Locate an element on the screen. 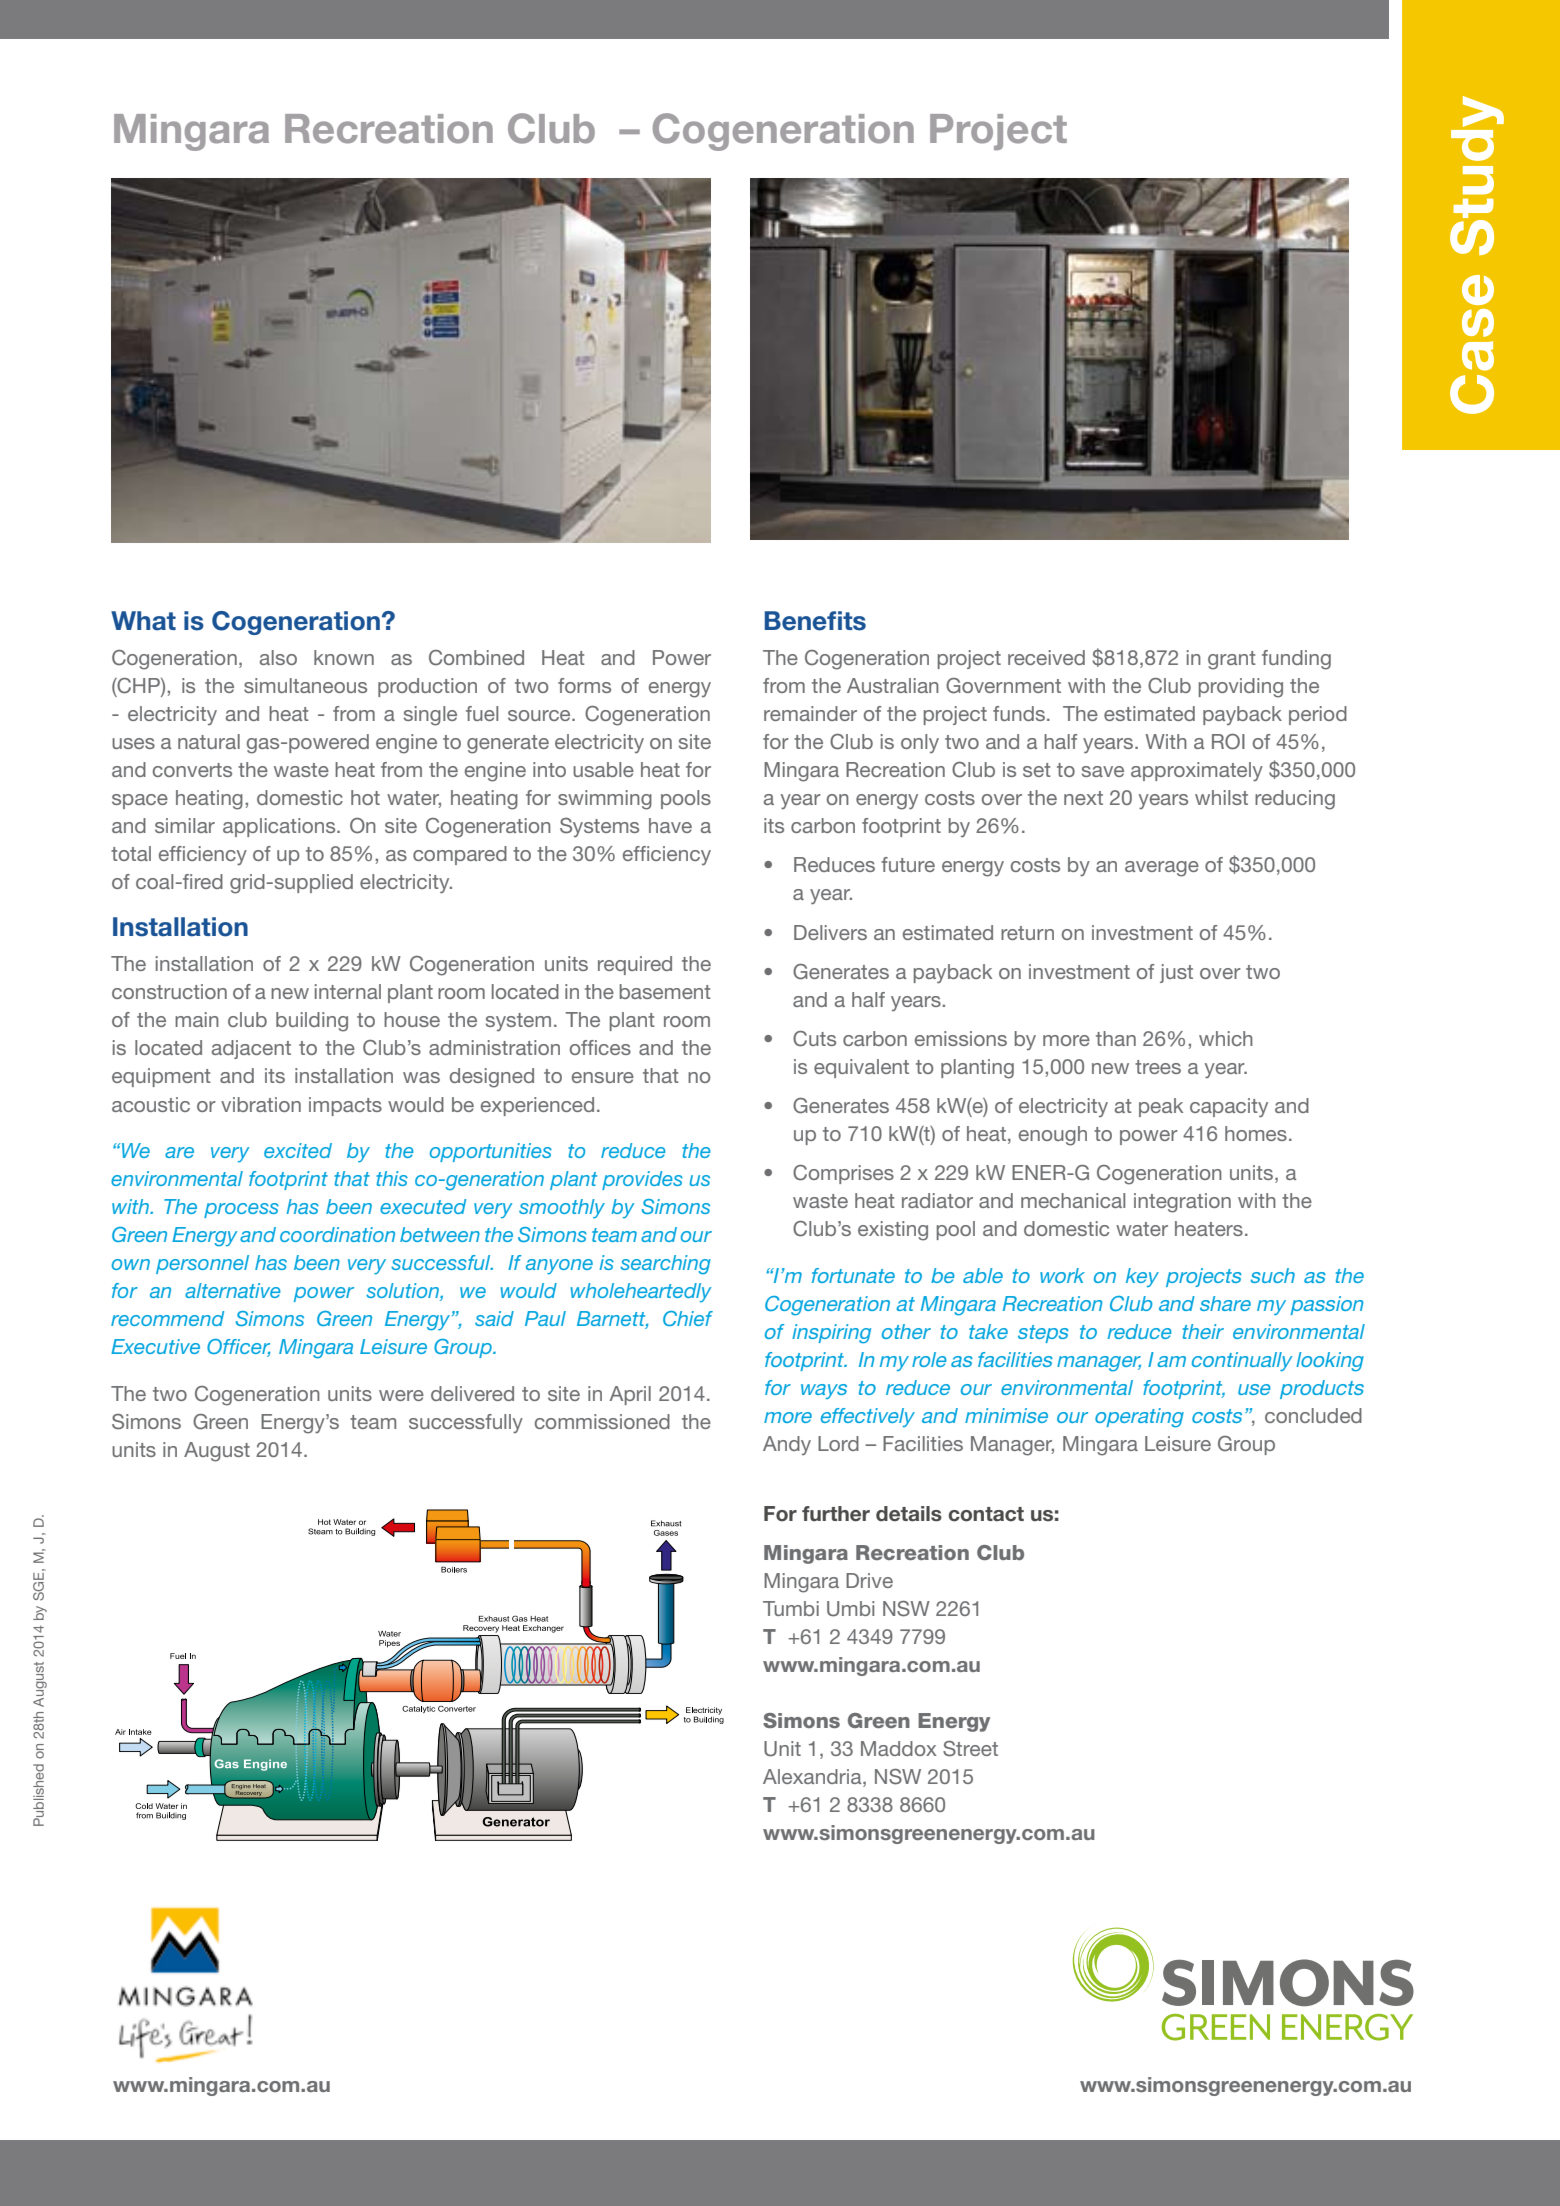  Benefits is located at coordinates (815, 621).
